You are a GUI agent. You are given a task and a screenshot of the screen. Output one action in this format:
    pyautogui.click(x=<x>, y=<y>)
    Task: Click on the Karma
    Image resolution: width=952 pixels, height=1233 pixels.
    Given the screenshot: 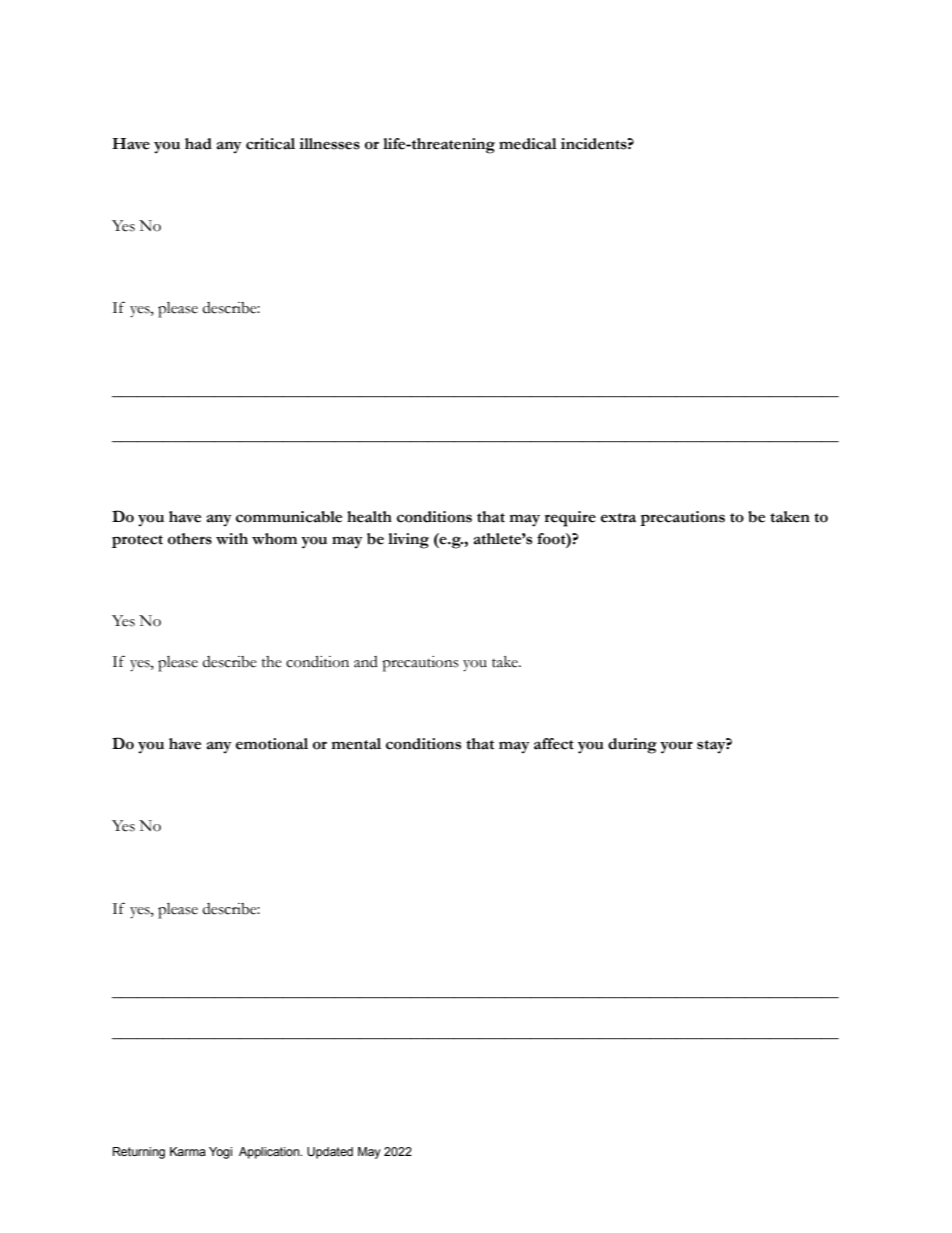 What is the action you would take?
    pyautogui.click(x=188, y=1151)
